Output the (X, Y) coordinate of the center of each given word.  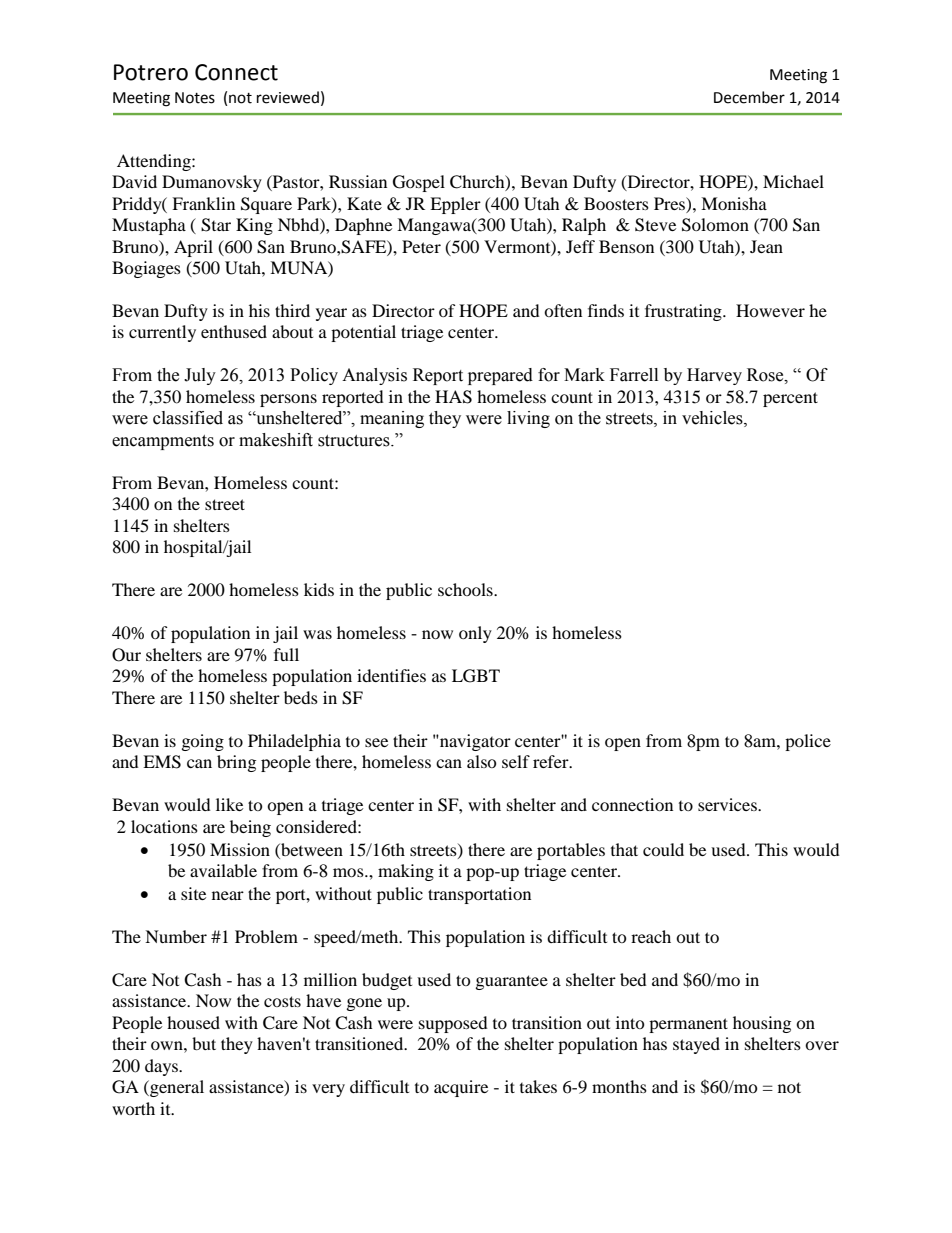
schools (466, 589)
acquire (461, 1088)
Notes (195, 98)
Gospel (419, 183)
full (286, 654)
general (176, 1088)
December (749, 97)
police (808, 742)
